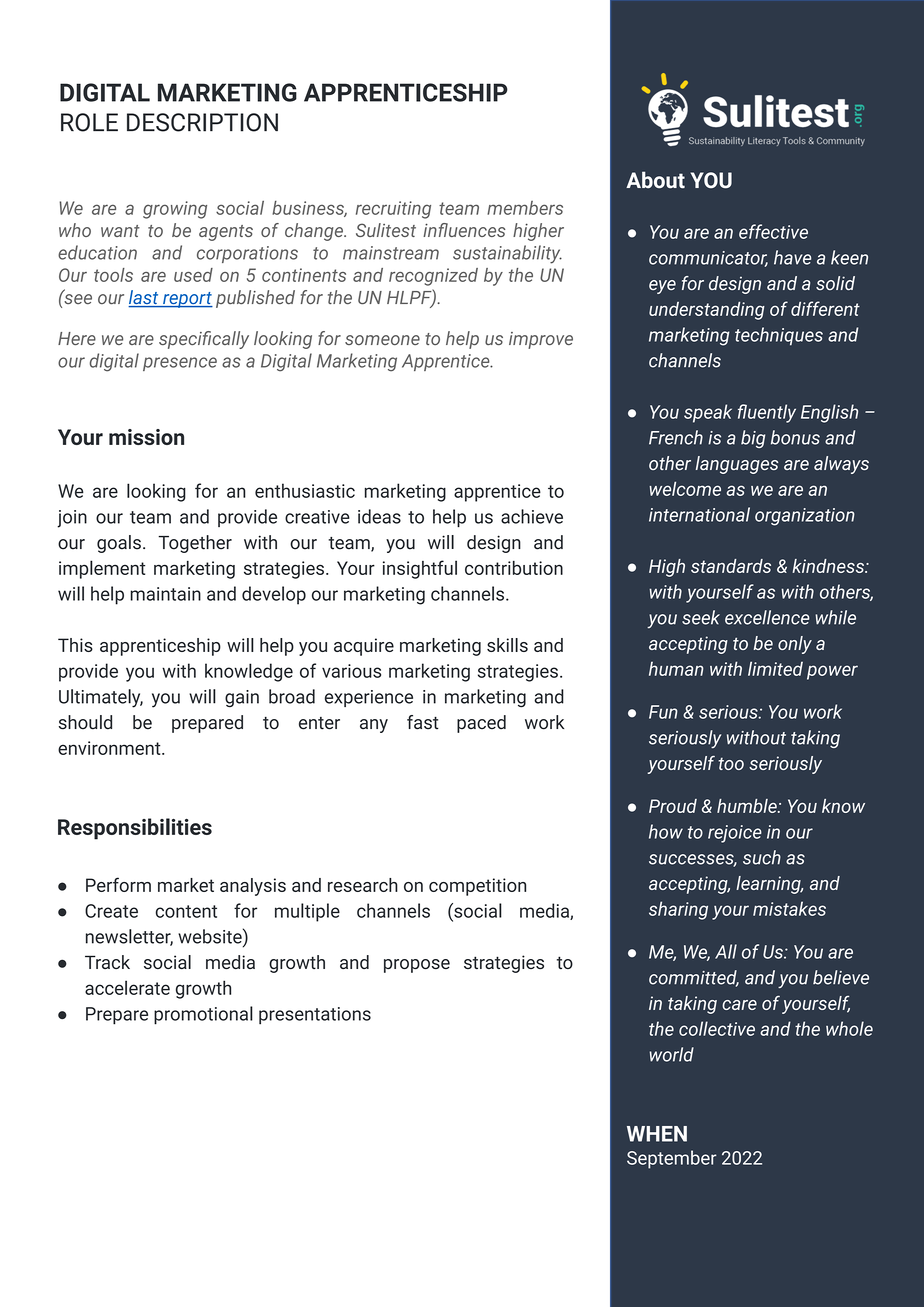 The image size is (924, 1307). Describe the element at coordinates (481, 724) in the image. I see `paced` at that location.
